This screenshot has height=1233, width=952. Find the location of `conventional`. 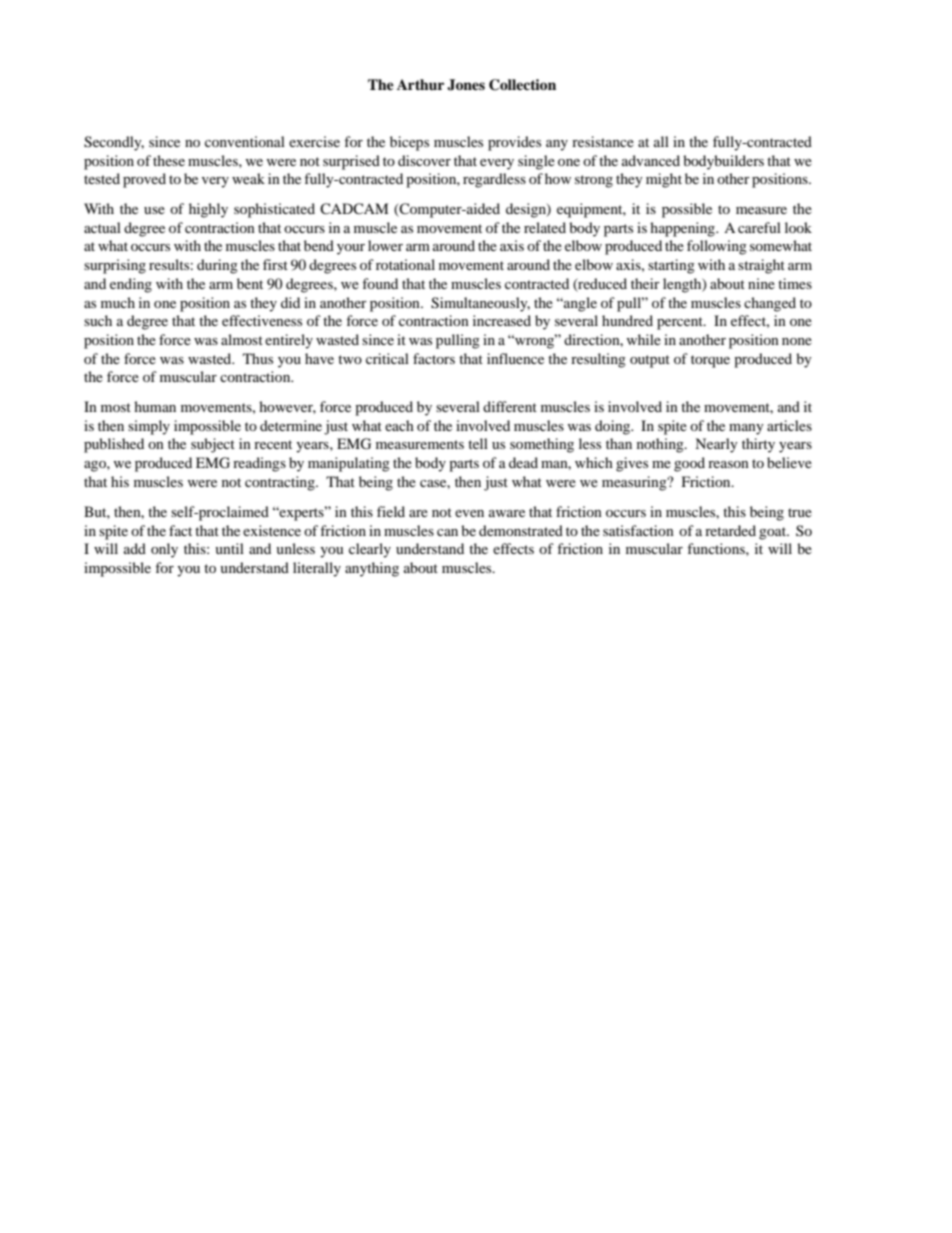

conventional is located at coordinates (245, 141).
